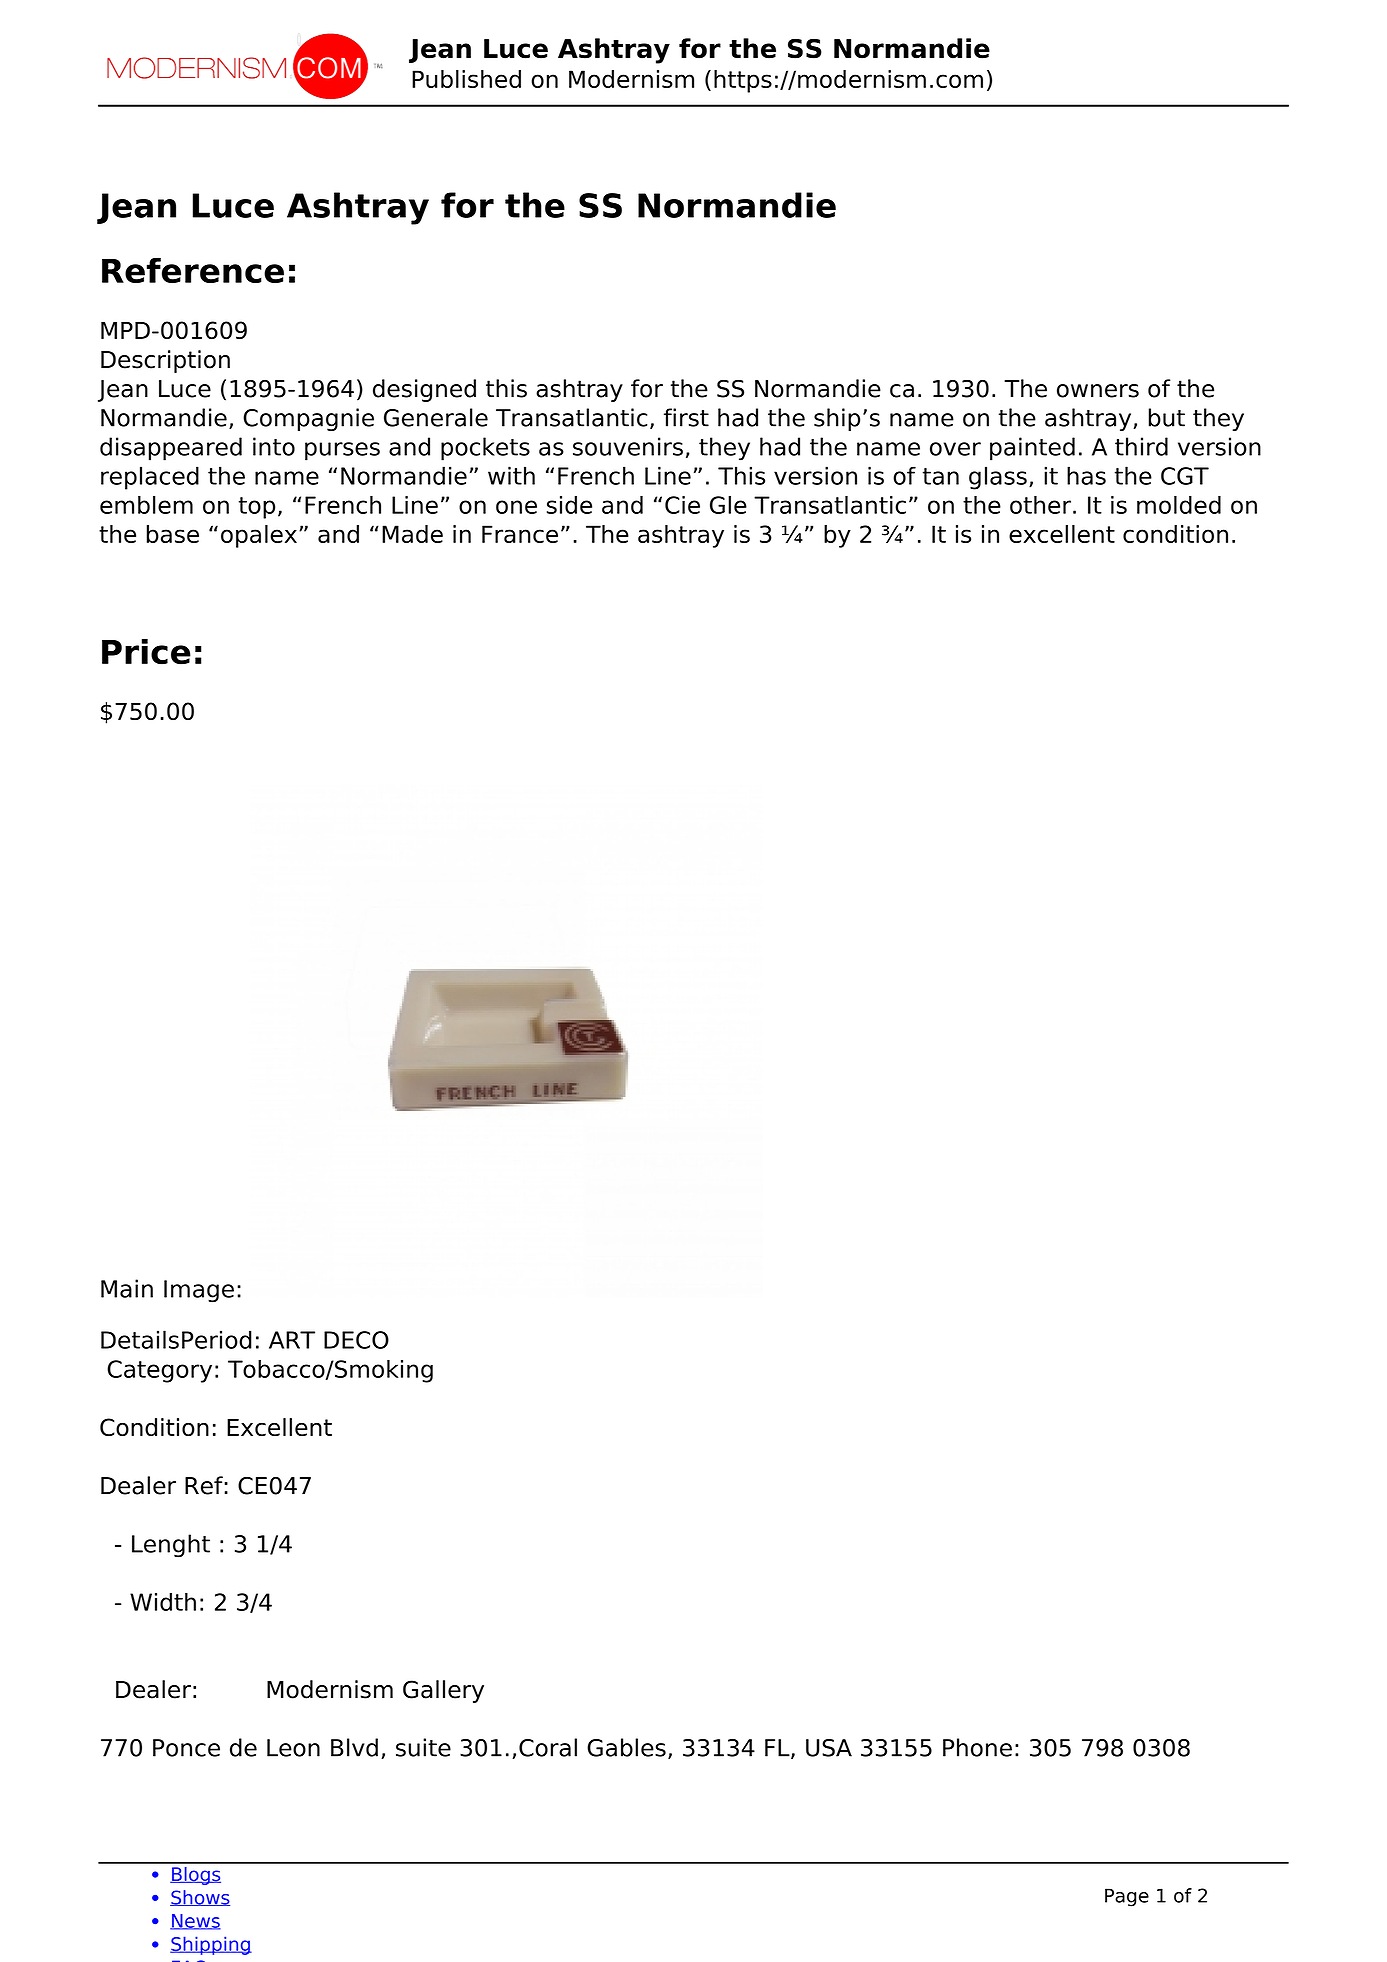 The height and width of the document is (1962, 1387). What do you see at coordinates (1040, 505) in the document?
I see `other` at bounding box center [1040, 505].
